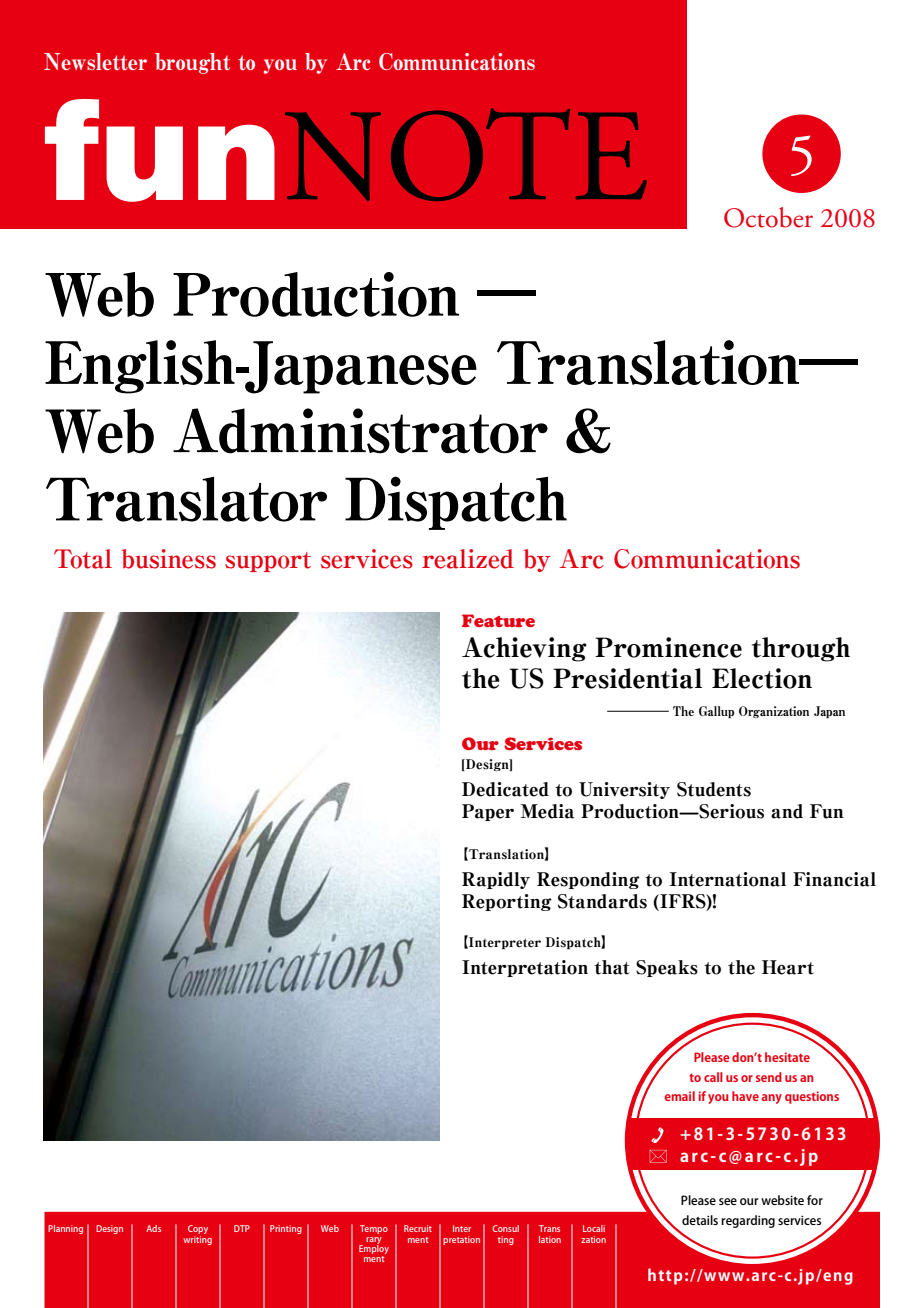 This page has height=1308, width=924. Describe the element at coordinates (762, 678) in the page. I see `Election` at that location.
